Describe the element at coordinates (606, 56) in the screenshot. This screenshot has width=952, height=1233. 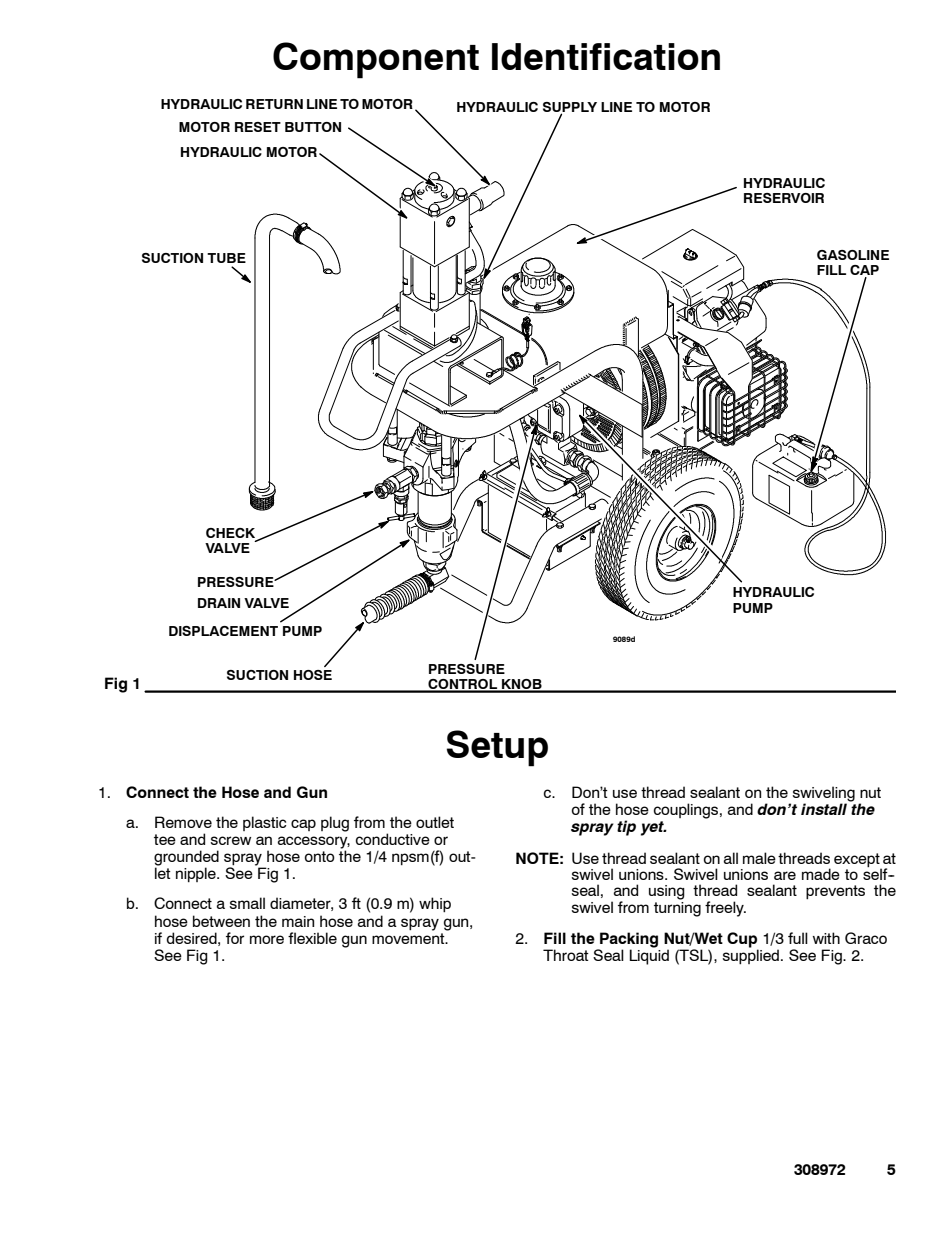
I see `Identification` at that location.
